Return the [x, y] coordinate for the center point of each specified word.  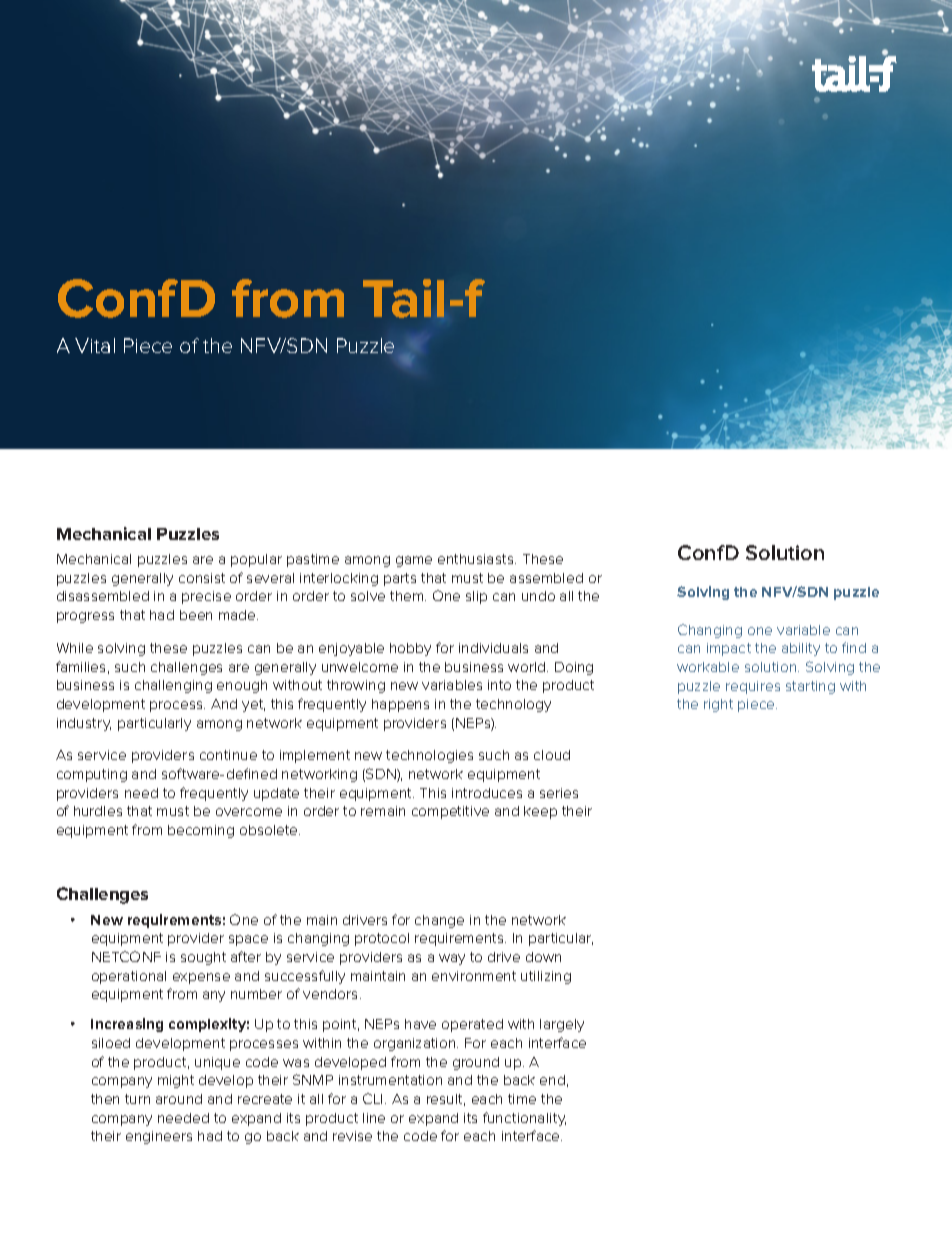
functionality [524, 1119]
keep [540, 812]
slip [476, 597]
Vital [95, 345]
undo [538, 596]
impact [729, 649]
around [179, 1099]
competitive [450, 812]
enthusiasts [477, 559]
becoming [201, 831]
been [196, 615]
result [446, 1100]
